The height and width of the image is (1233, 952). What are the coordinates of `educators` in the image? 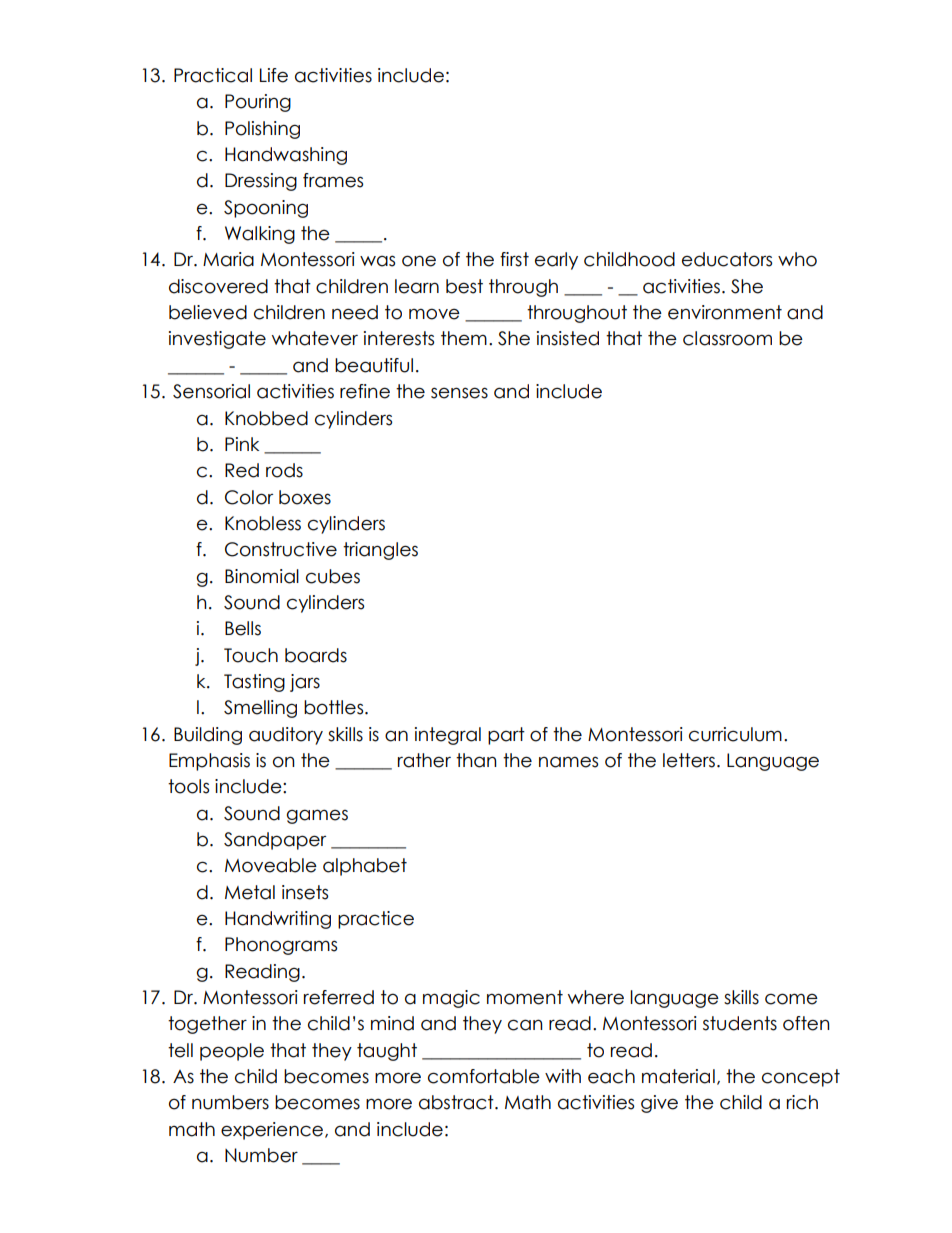 It's located at (727, 259).
